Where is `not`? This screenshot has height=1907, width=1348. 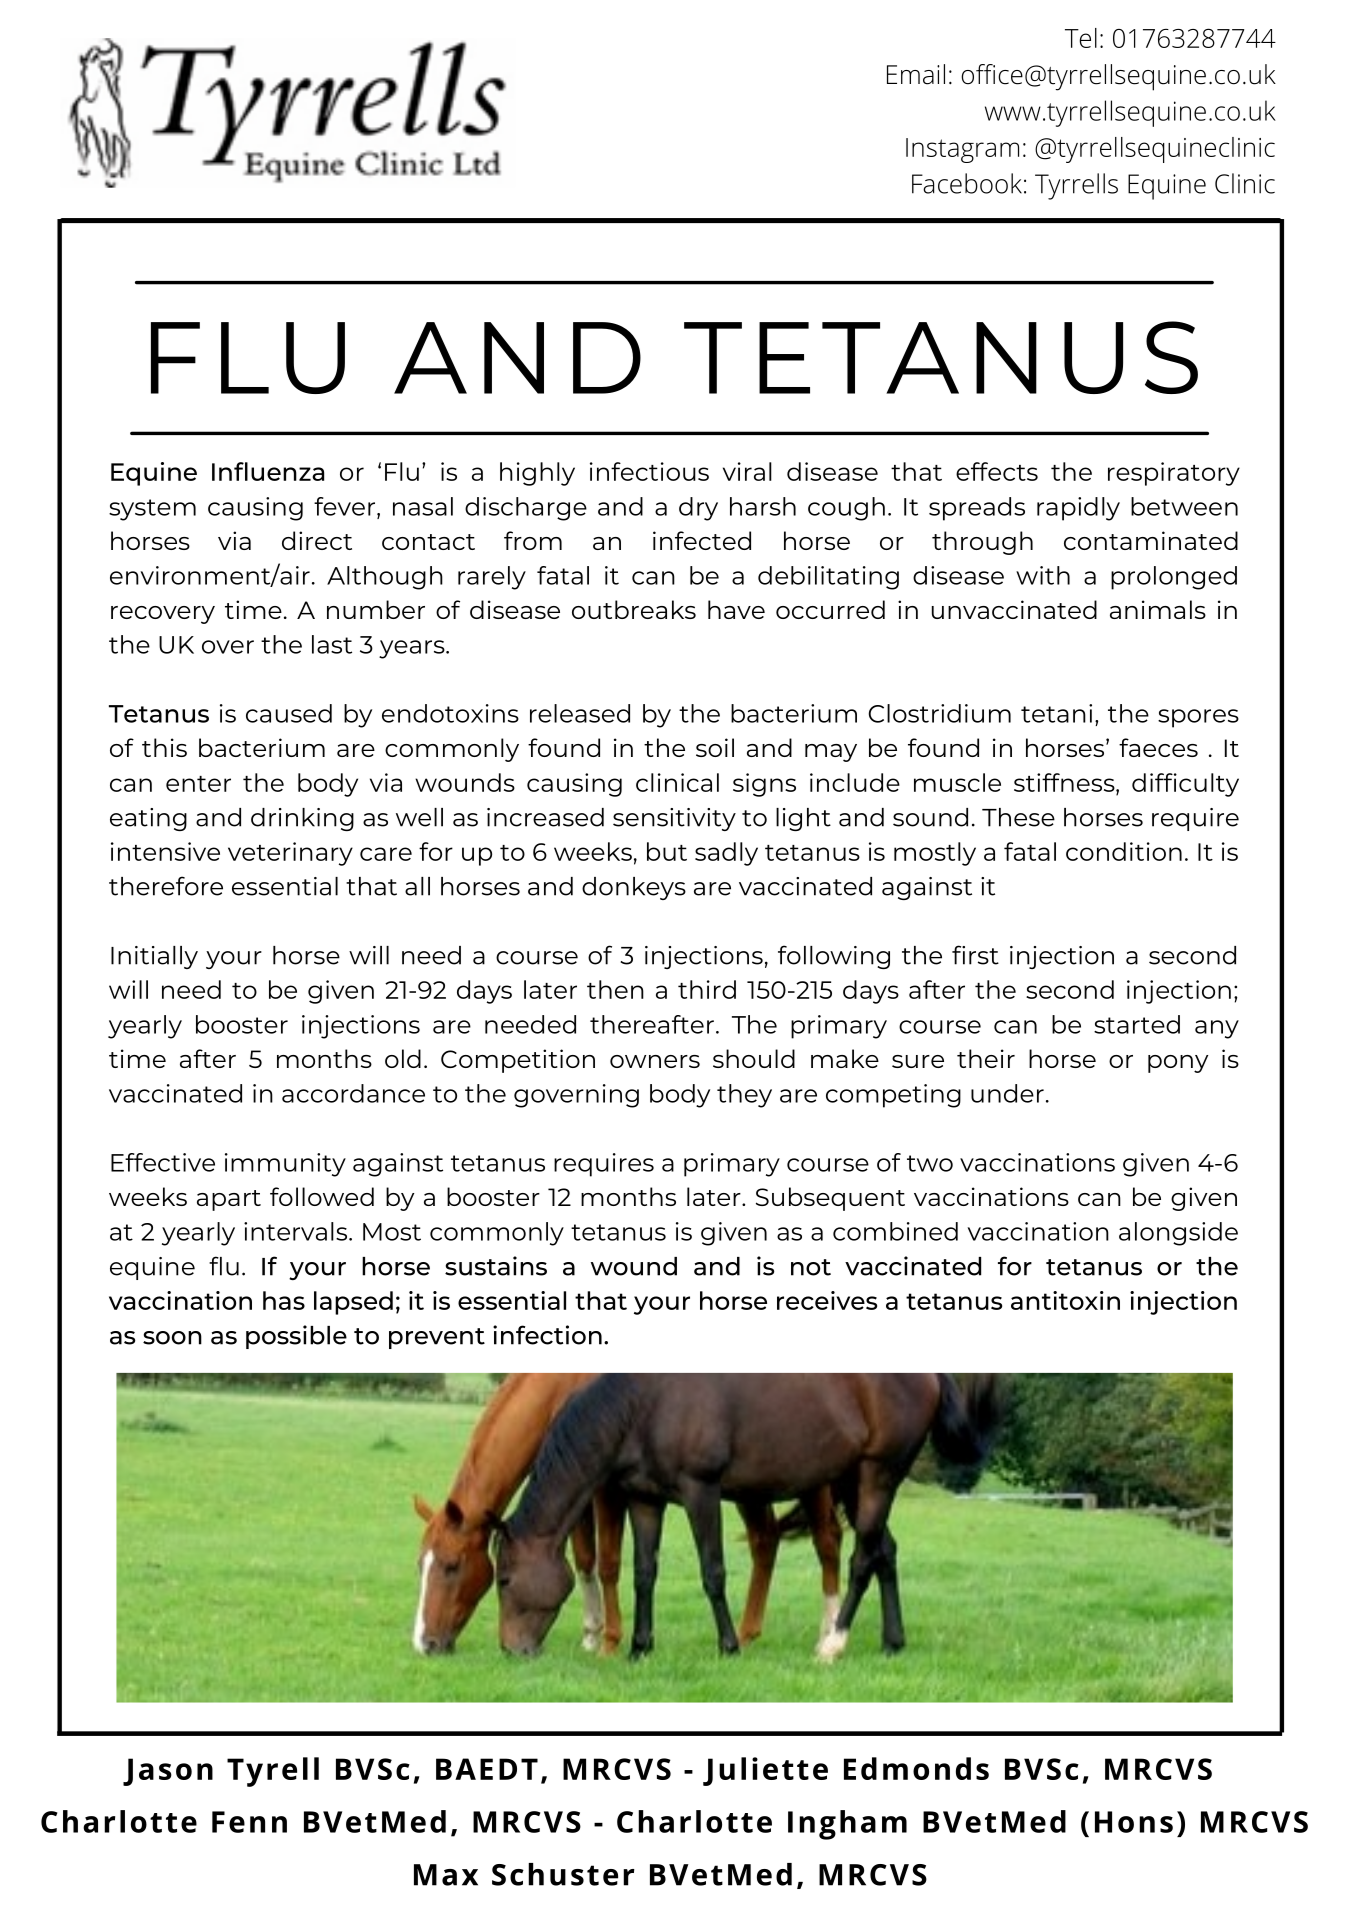 not is located at coordinates (811, 1267).
